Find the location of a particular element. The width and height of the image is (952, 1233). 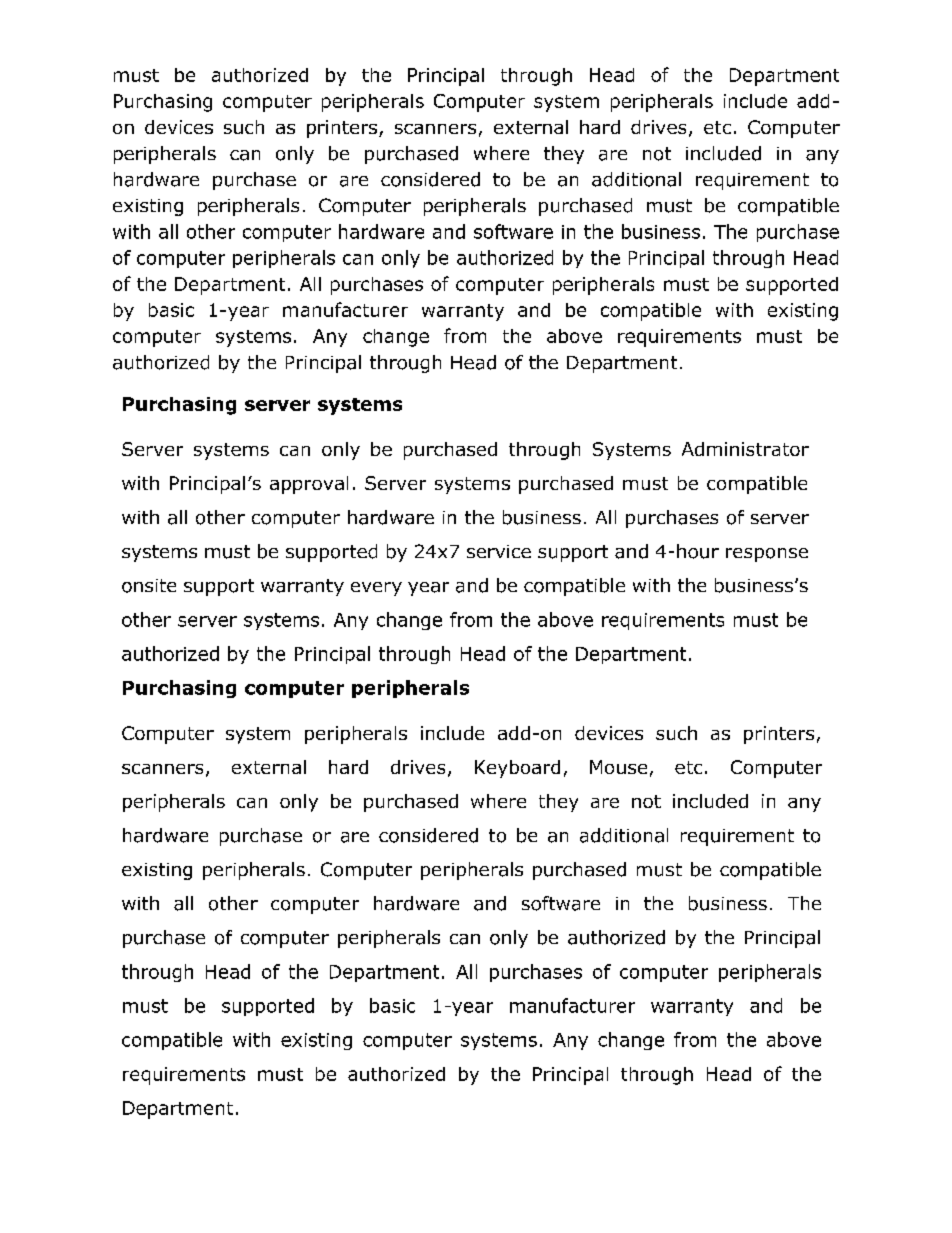

Mouse is located at coordinates (618, 767).
